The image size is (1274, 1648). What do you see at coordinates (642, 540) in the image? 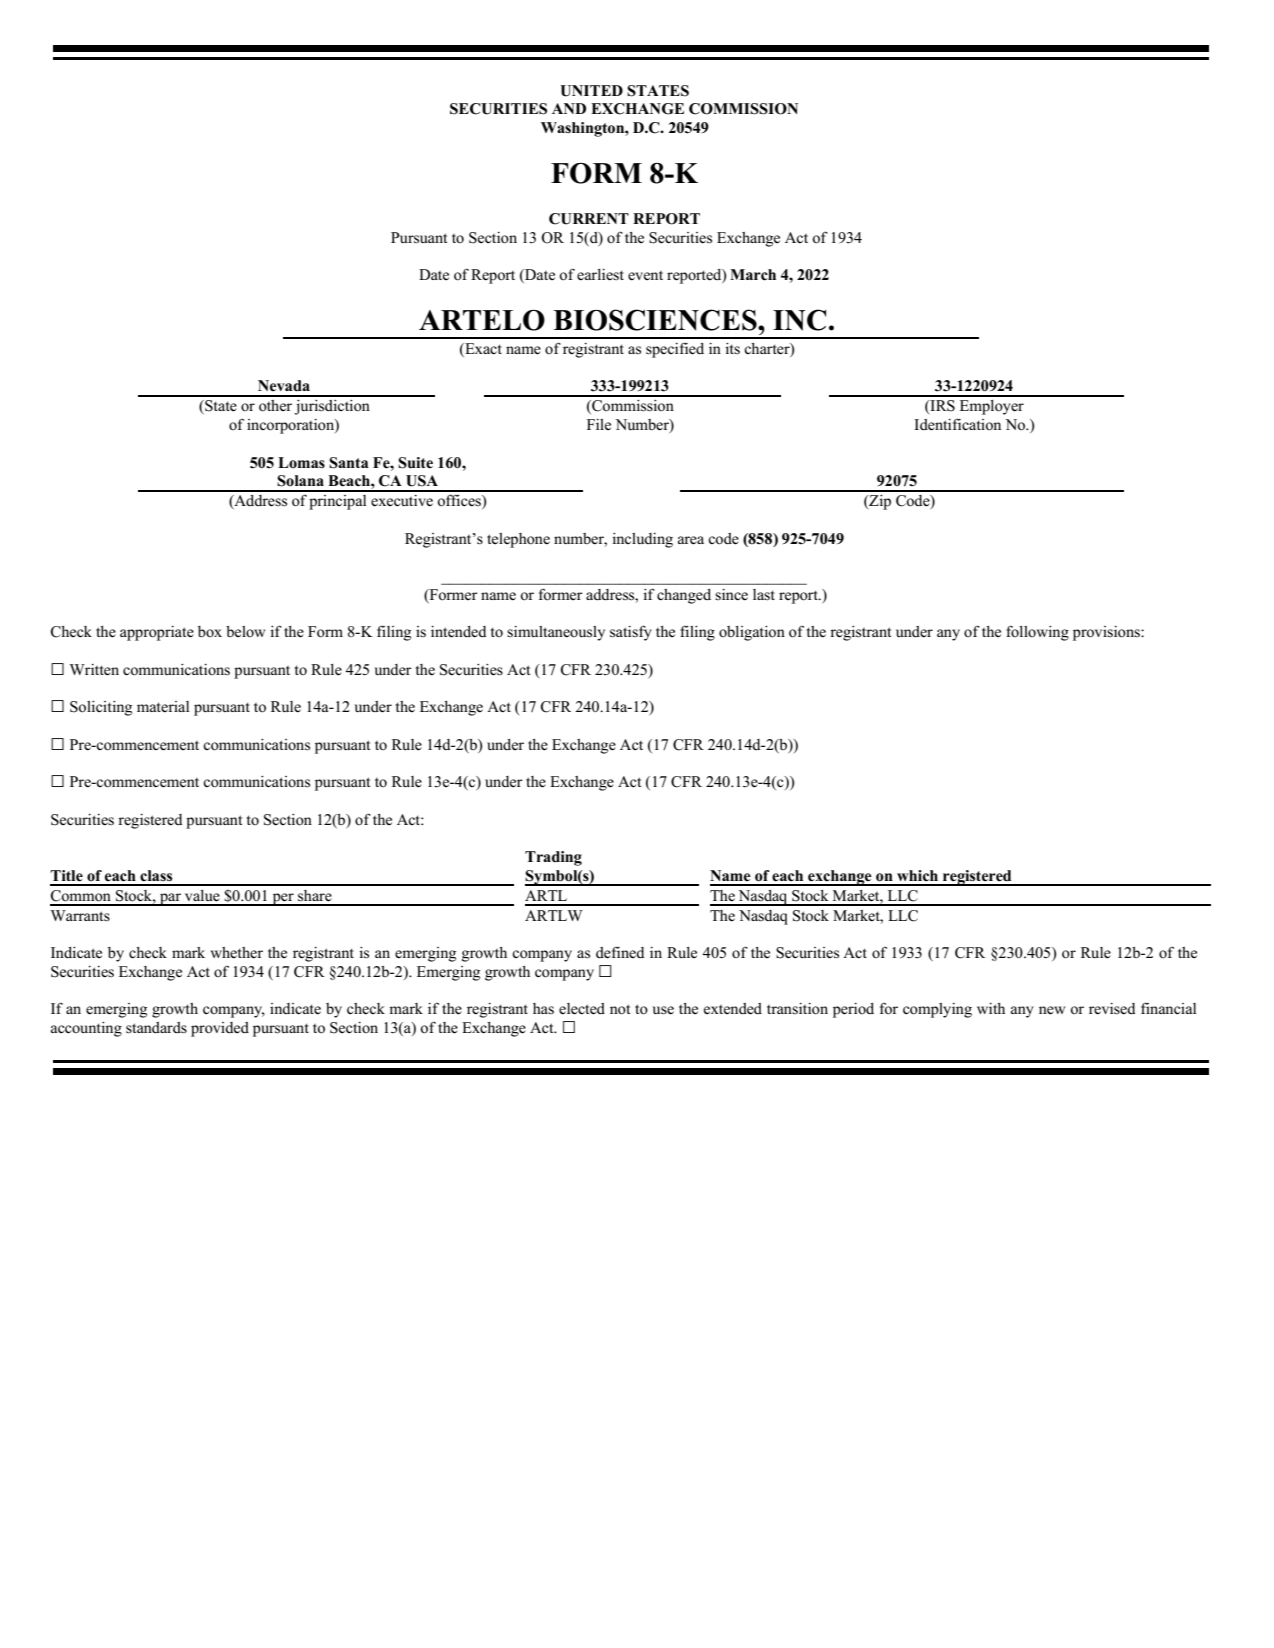
I see `including` at bounding box center [642, 540].
